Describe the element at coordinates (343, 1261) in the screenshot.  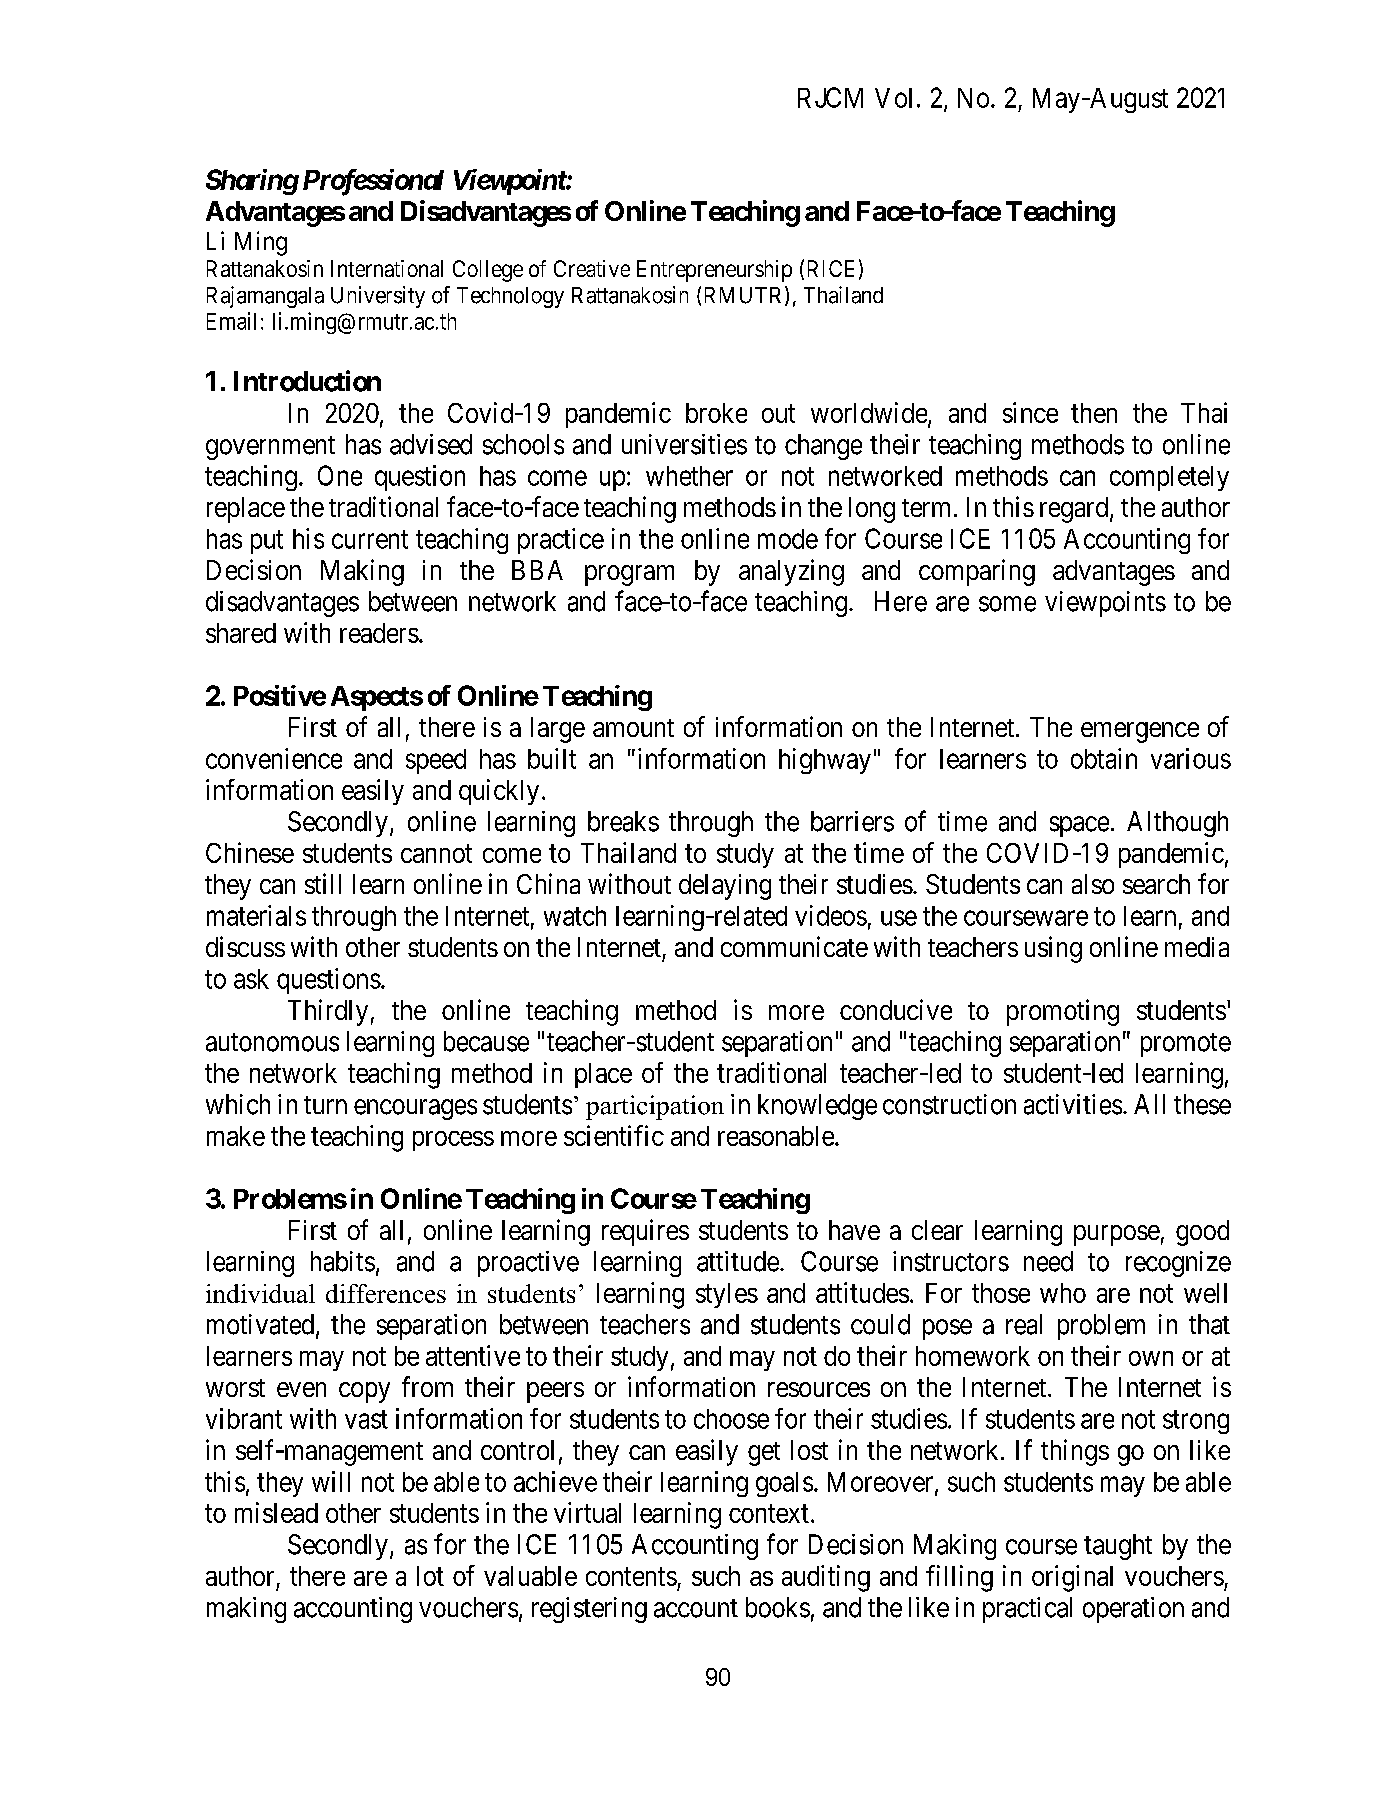
I see `habits` at that location.
